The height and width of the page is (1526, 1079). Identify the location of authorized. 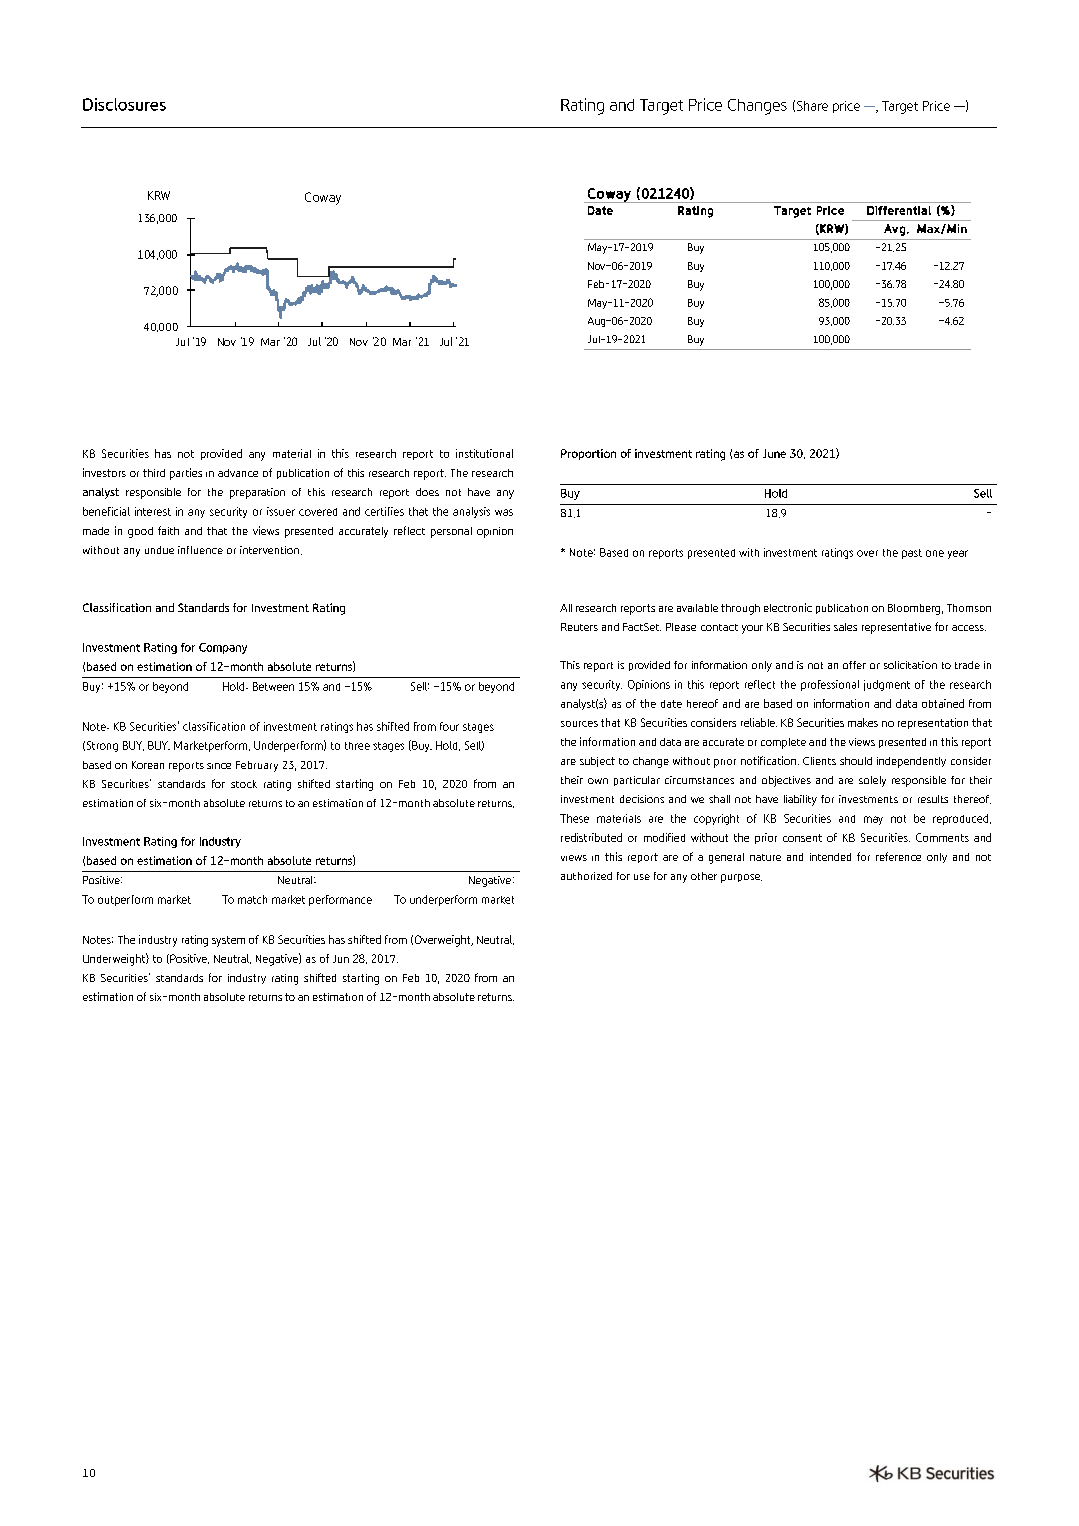
(586, 876).
